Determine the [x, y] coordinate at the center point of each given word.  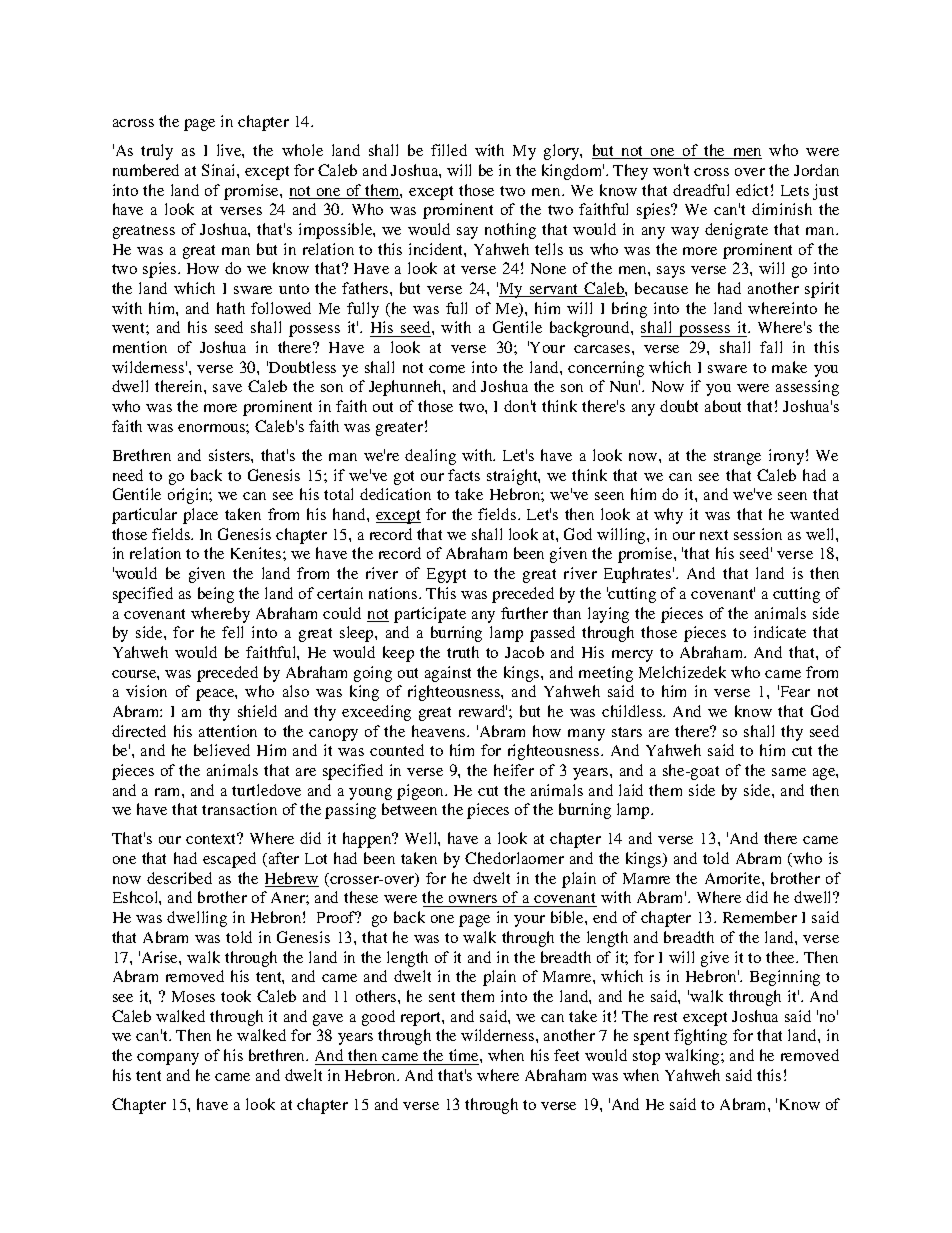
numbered [146, 170]
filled [449, 150]
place [200, 516]
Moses [193, 996]
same [789, 772]
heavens [440, 731]
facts [464, 475]
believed [222, 750]
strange [737, 458]
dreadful [701, 190]
